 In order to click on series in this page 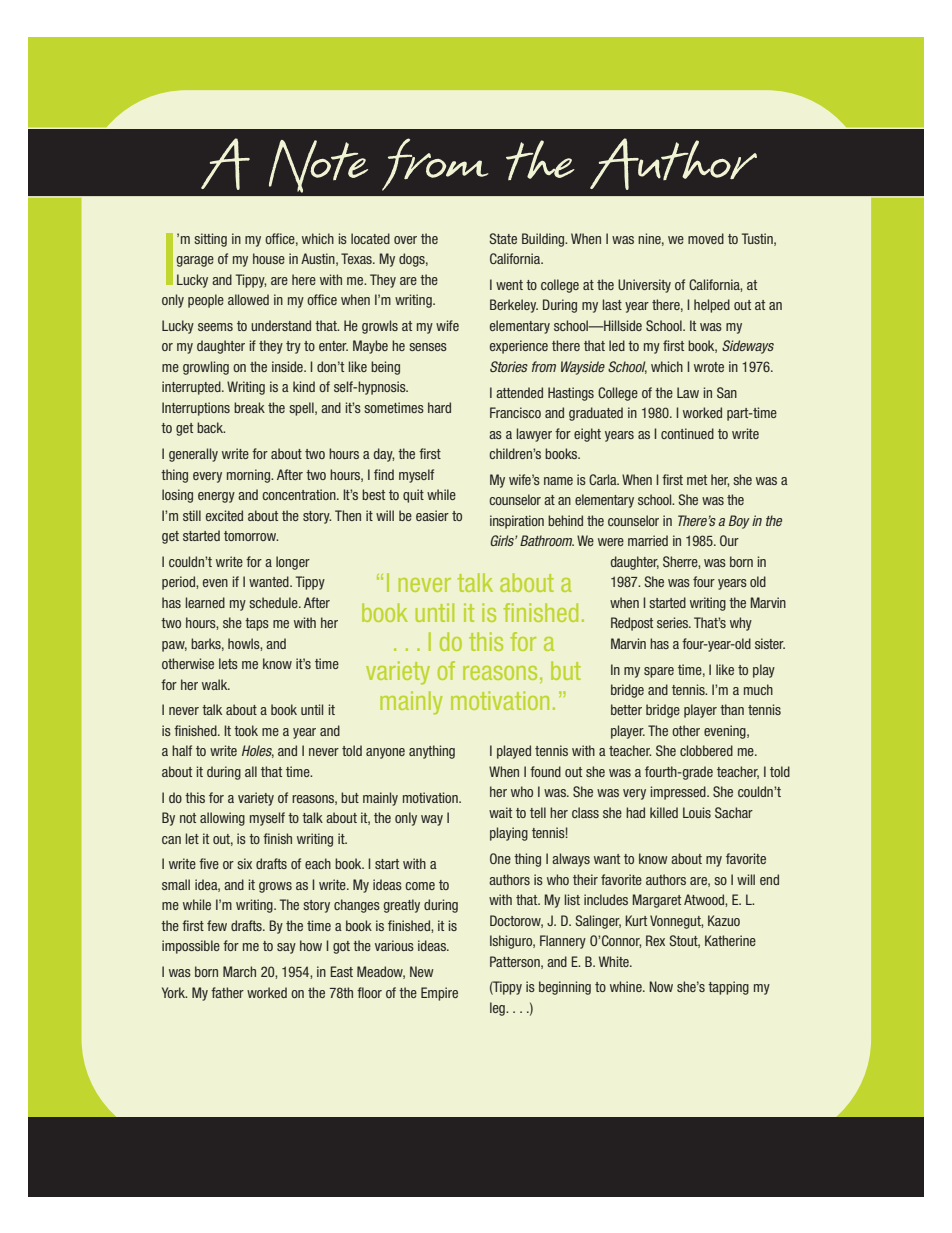, I will do `click(674, 622)`.
